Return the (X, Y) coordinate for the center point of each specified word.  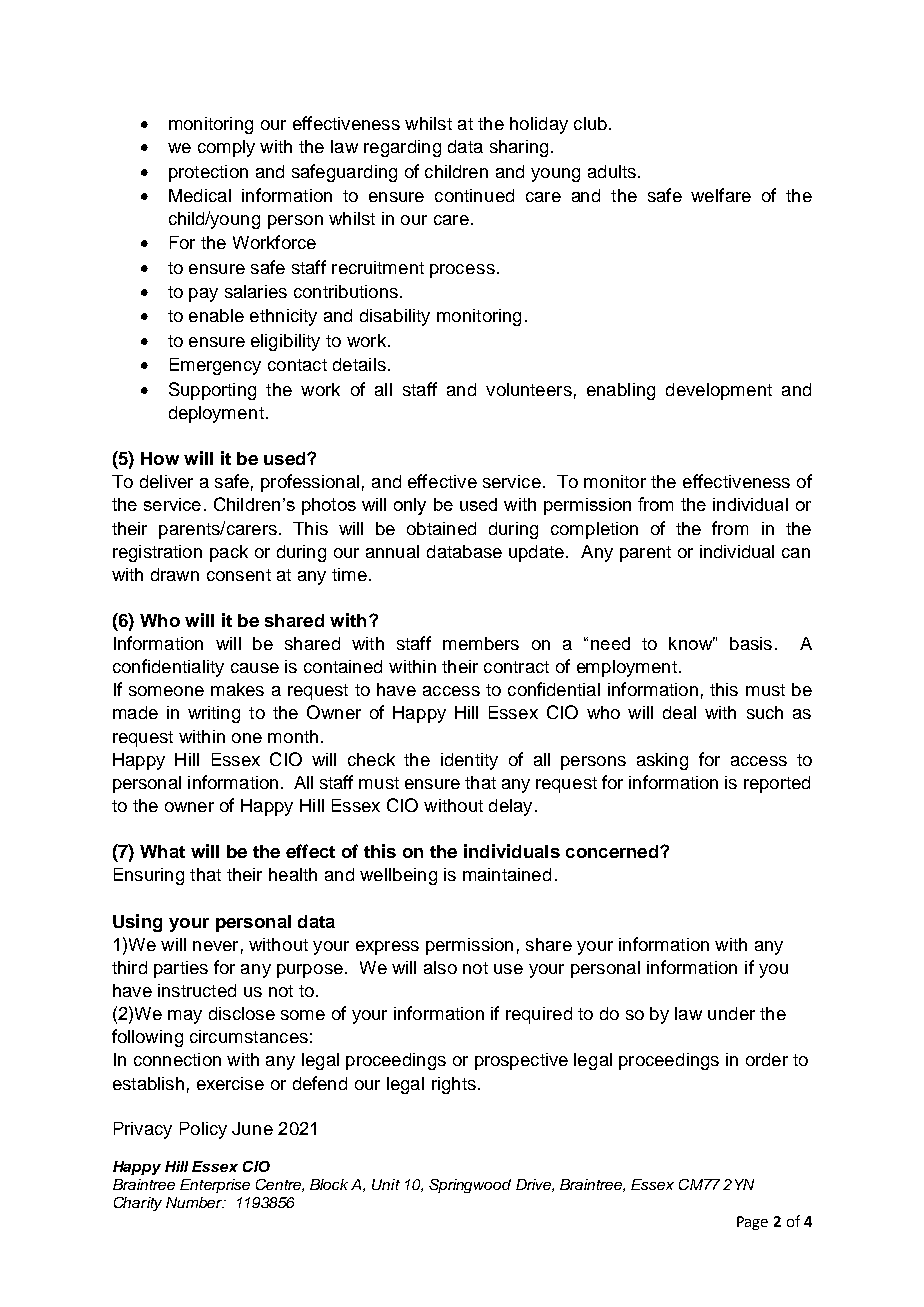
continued (474, 195)
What (162, 851)
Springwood (470, 1186)
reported (777, 784)
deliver (166, 481)
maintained (507, 874)
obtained (441, 528)
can (796, 553)
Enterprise (215, 1186)
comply (226, 148)
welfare (721, 195)
